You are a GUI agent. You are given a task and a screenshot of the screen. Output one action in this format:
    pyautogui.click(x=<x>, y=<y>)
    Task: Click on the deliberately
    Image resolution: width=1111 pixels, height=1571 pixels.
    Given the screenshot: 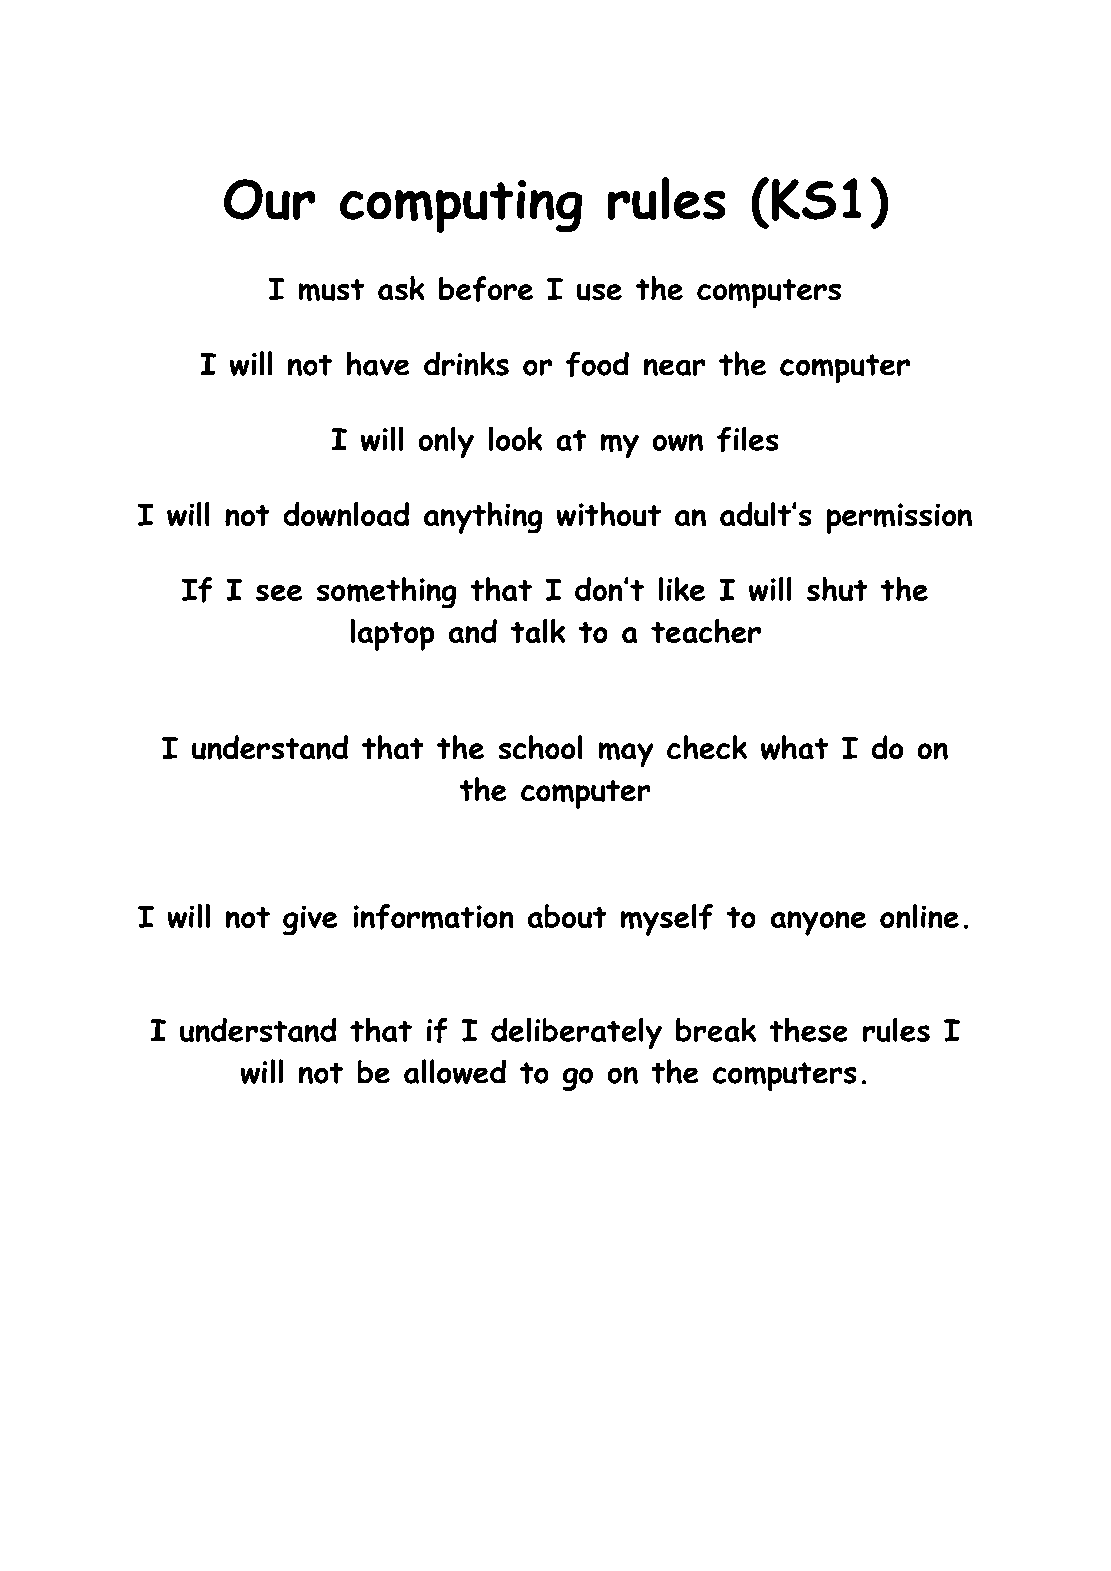 What is the action you would take?
    pyautogui.click(x=576, y=1033)
